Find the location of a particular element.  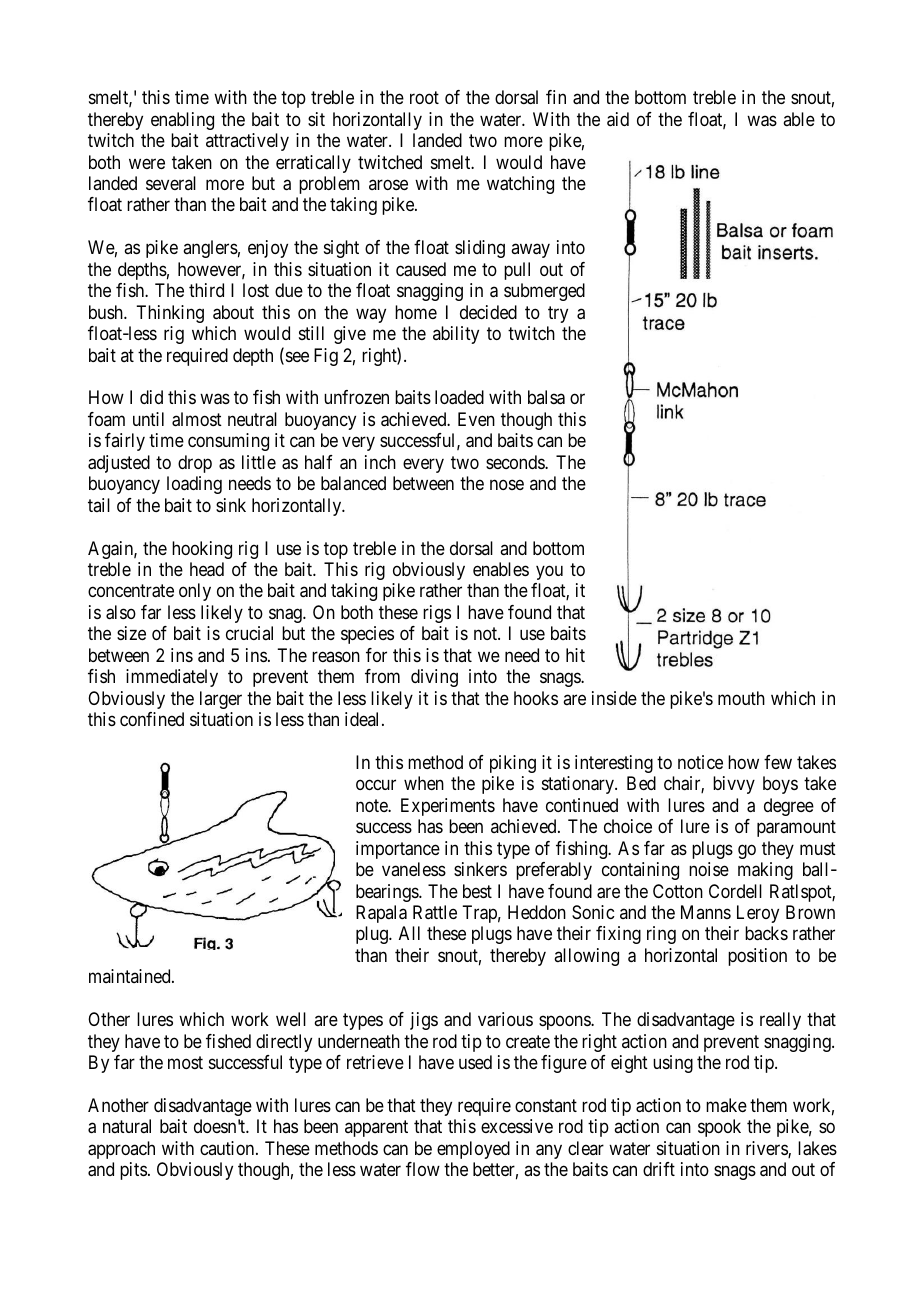

spook is located at coordinates (719, 1128).
